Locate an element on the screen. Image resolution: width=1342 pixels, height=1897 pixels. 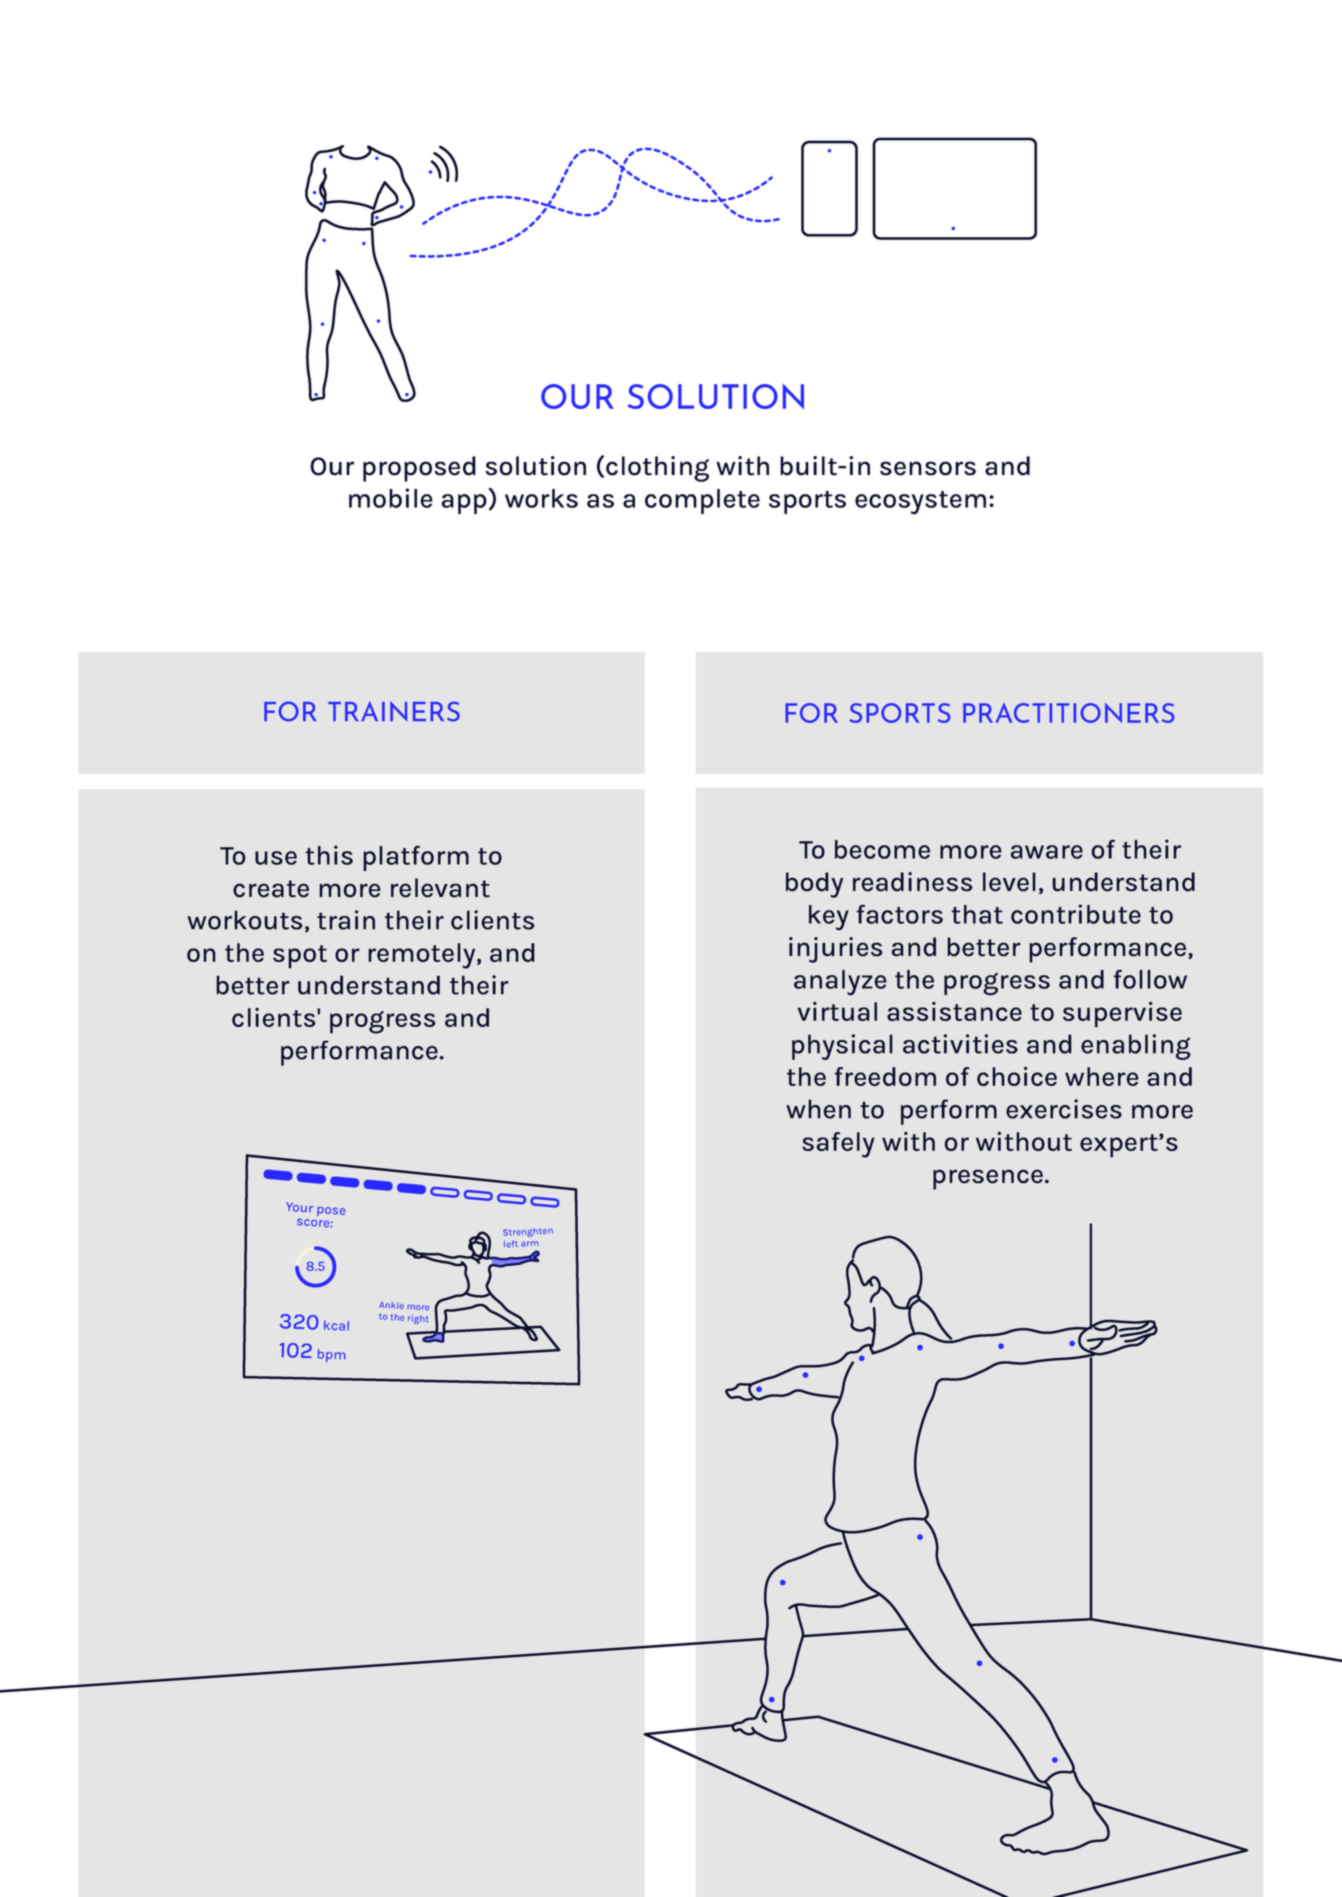
ecosystem is located at coordinates (920, 503).
